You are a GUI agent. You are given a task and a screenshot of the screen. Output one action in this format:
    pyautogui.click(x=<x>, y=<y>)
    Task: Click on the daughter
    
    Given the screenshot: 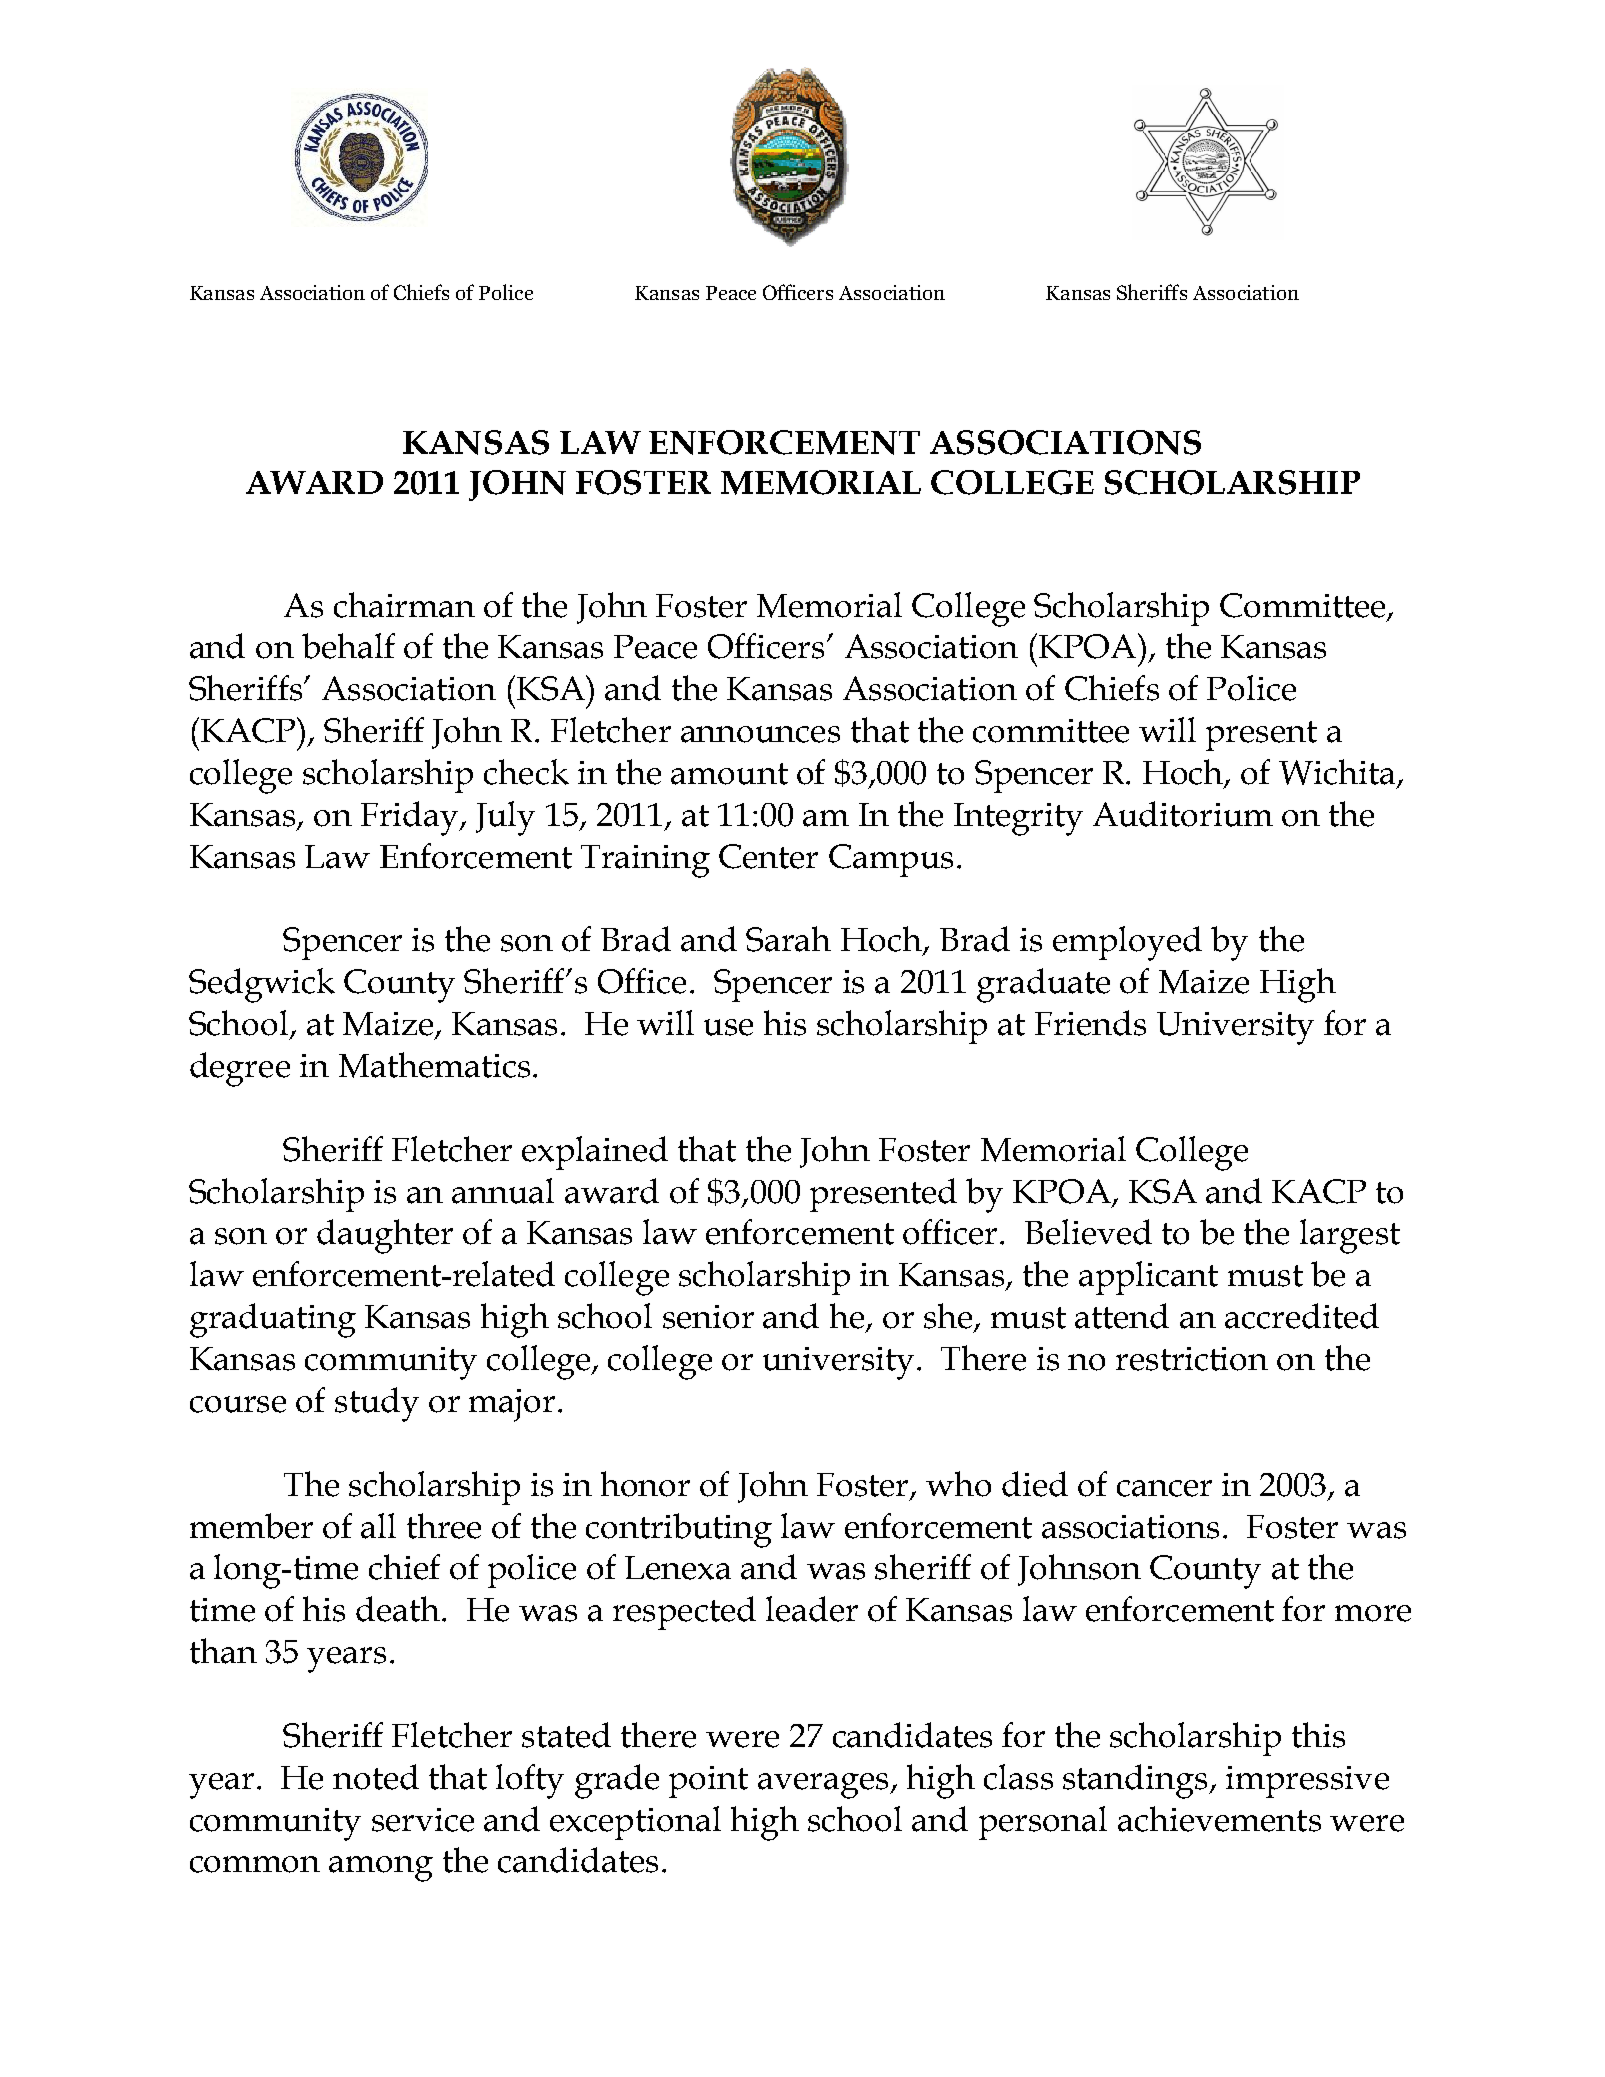 What is the action you would take?
    pyautogui.click(x=385, y=1236)
